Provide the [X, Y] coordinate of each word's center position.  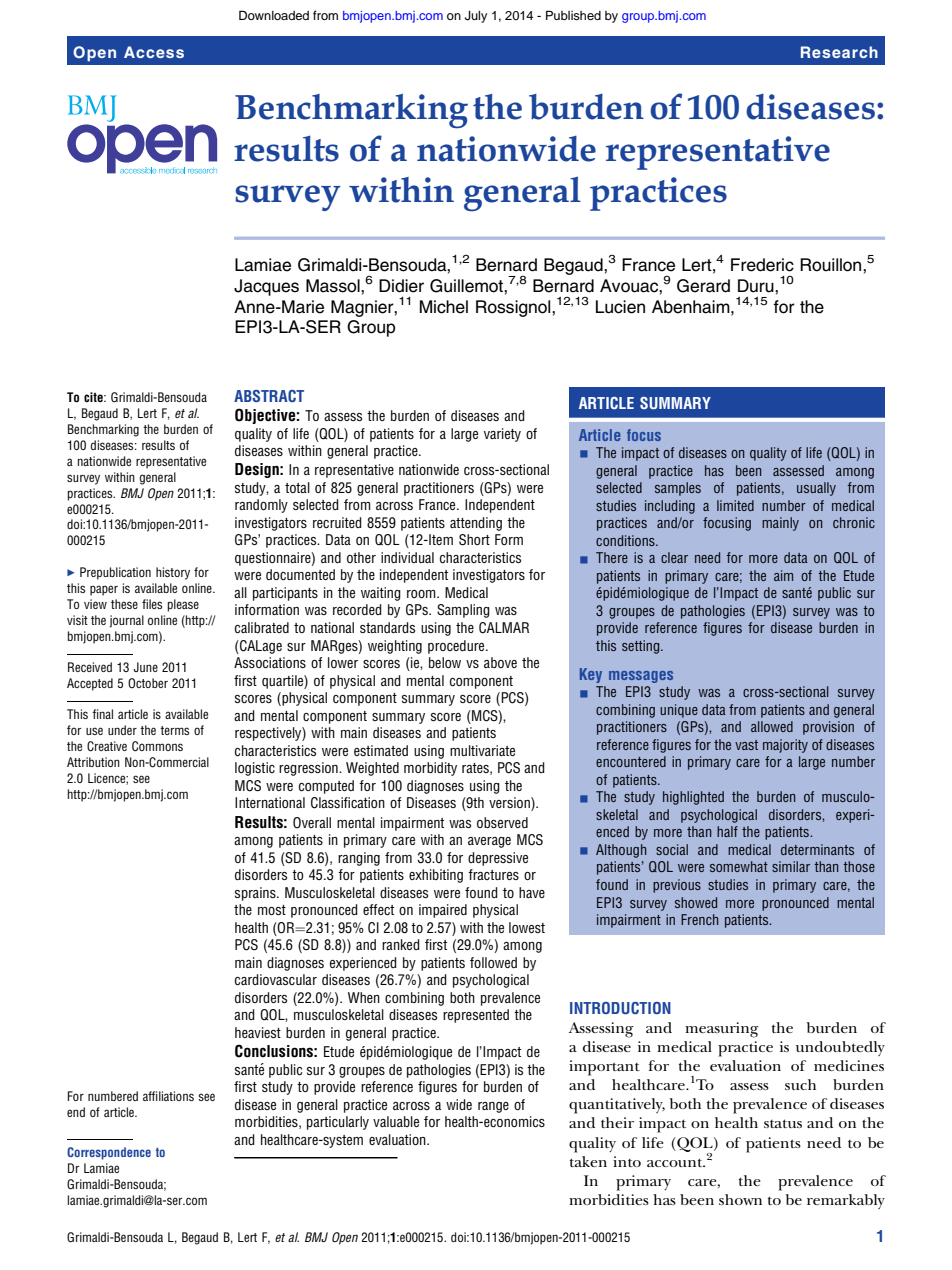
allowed [772, 726]
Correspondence [109, 1153]
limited [735, 505]
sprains [256, 894]
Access [154, 52]
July [476, 17]
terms [174, 730]
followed [493, 962]
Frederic [762, 265]
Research [839, 52]
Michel [444, 307]
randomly [261, 506]
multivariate [482, 750]
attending [476, 524]
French [699, 919]
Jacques [266, 287]
